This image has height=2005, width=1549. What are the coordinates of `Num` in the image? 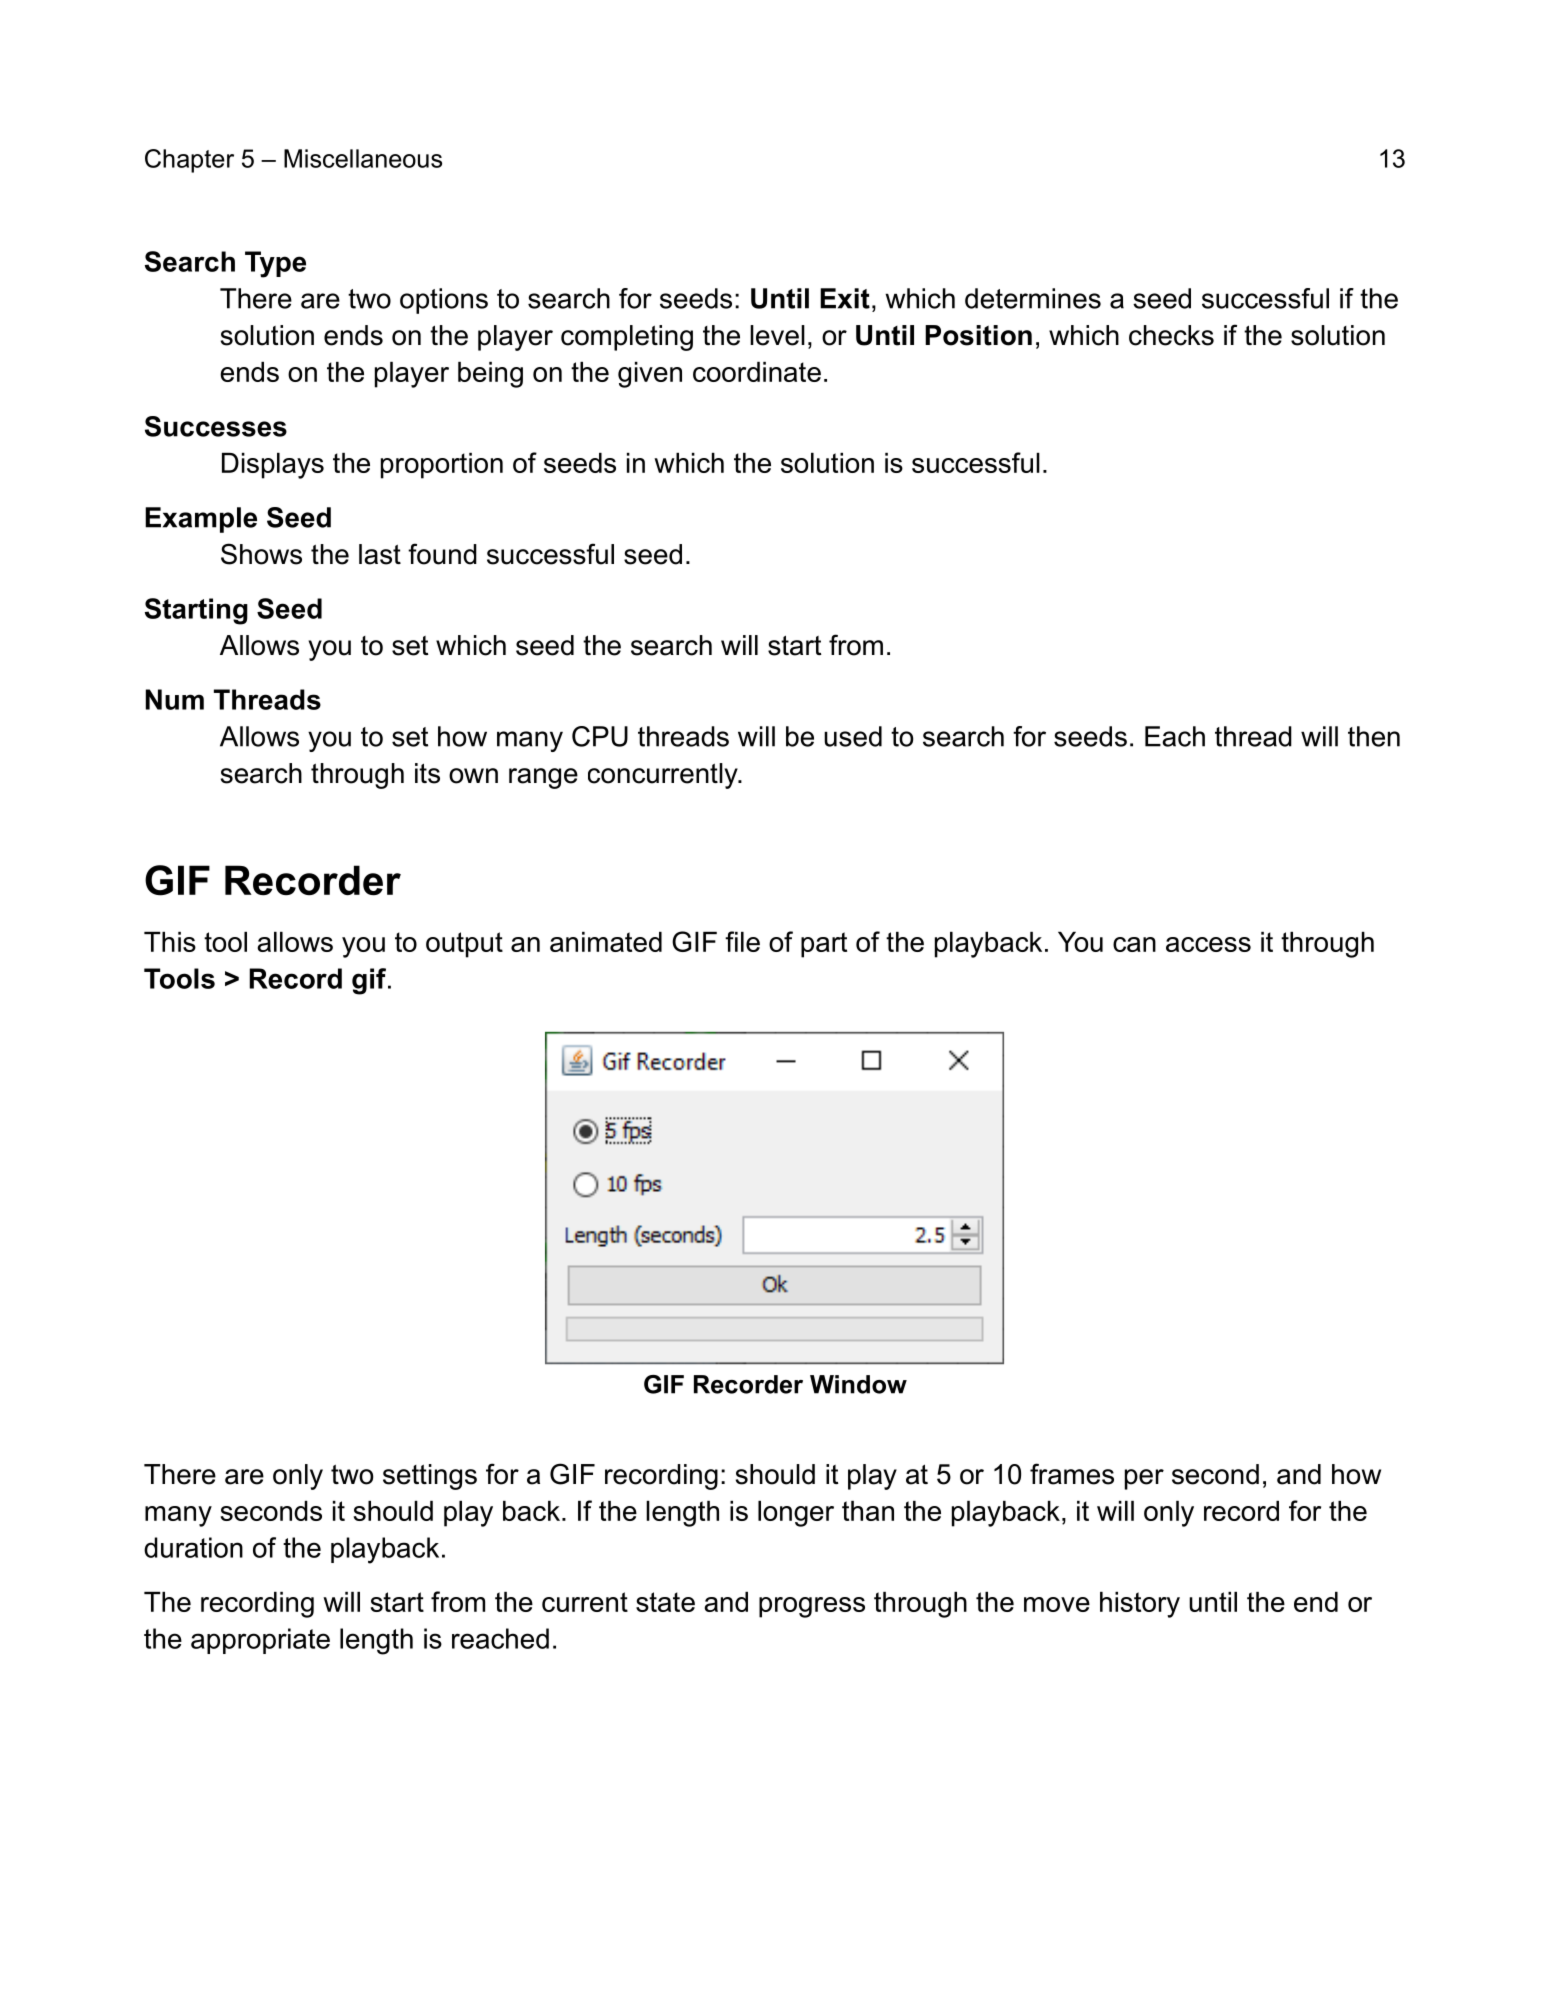 It's located at (175, 699).
